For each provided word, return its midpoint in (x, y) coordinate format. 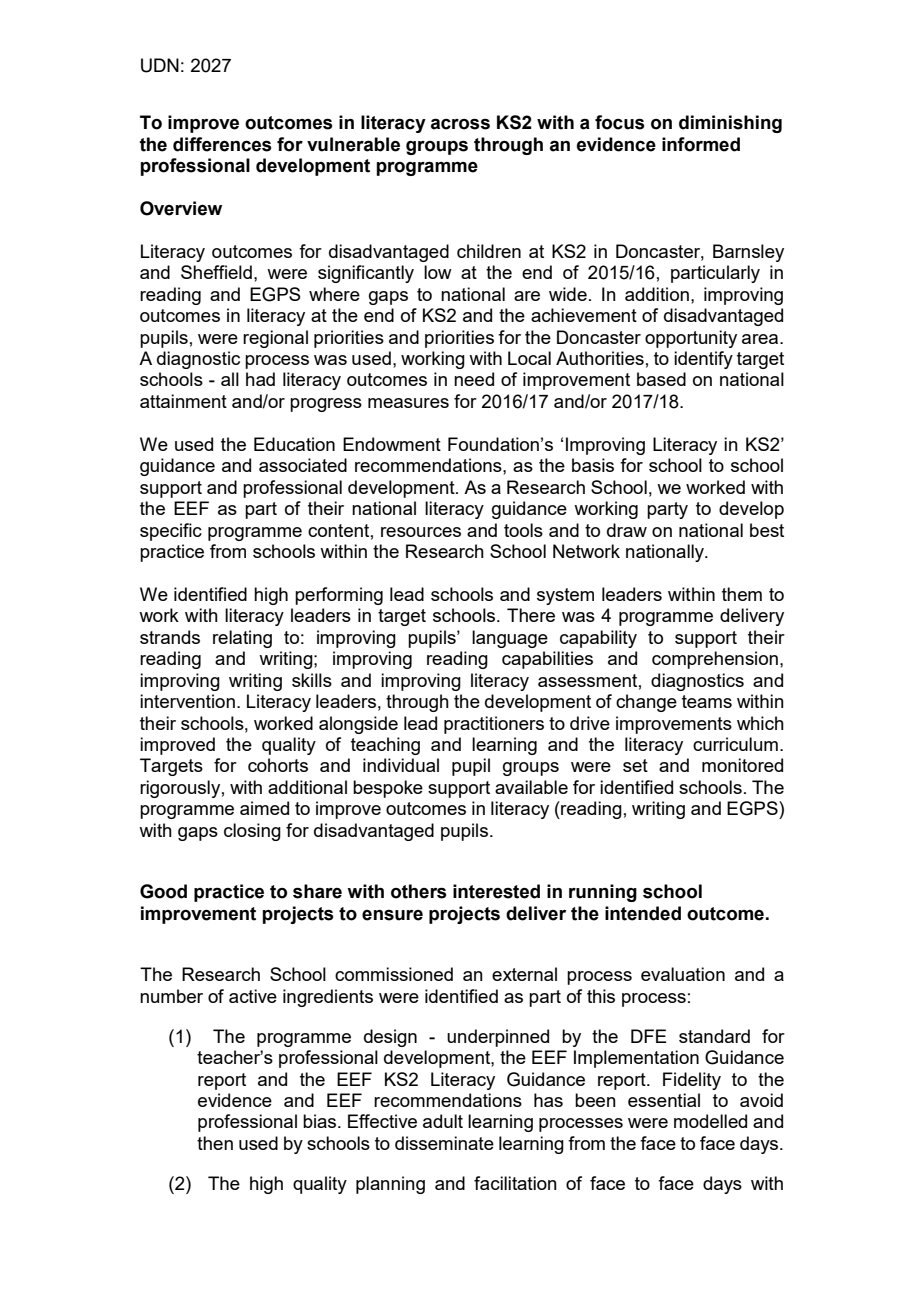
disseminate (444, 1143)
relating (242, 639)
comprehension (715, 660)
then (215, 1143)
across (460, 124)
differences (222, 144)
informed (701, 144)
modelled (710, 1121)
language (510, 639)
